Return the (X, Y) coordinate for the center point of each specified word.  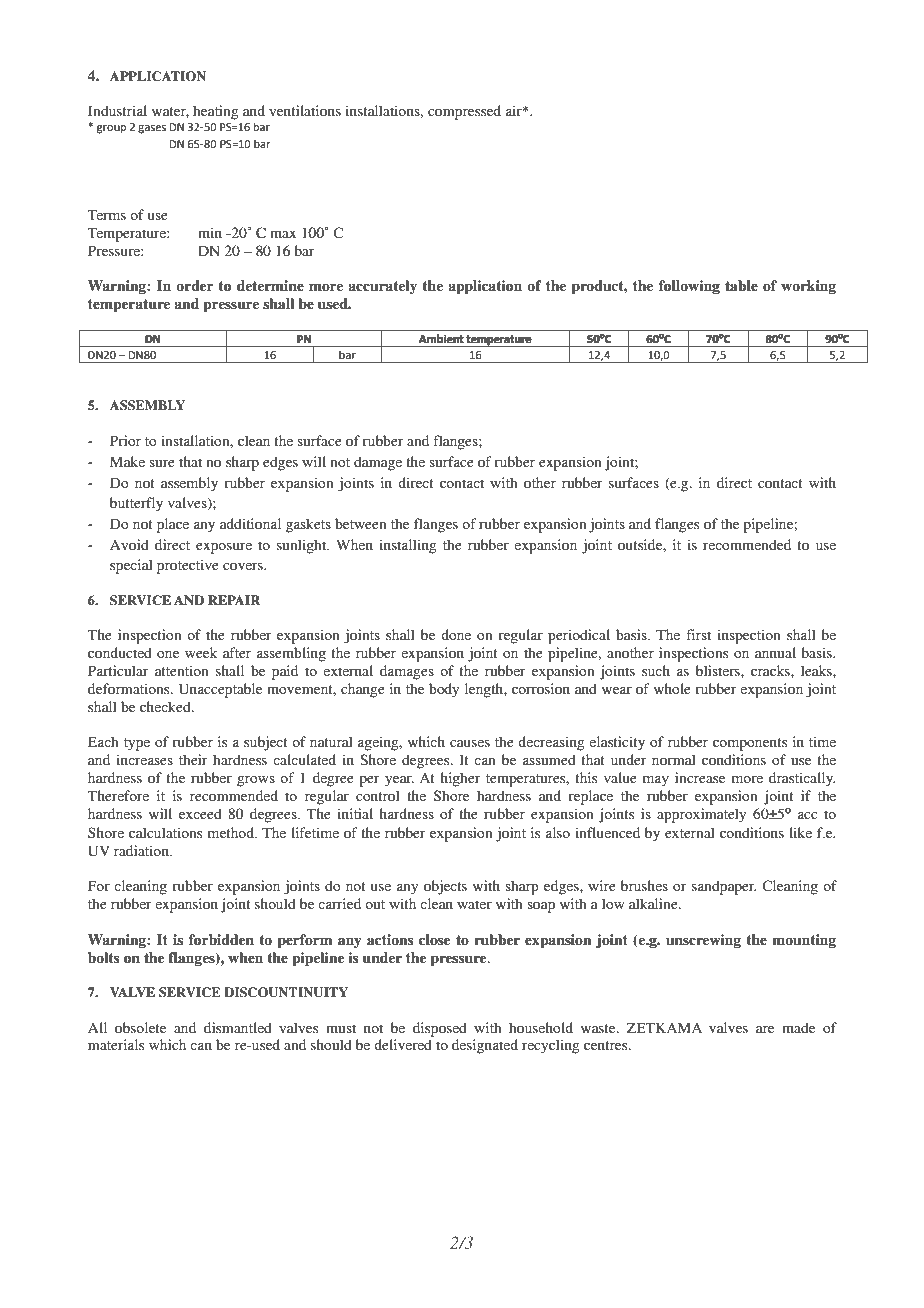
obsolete (140, 1027)
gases (152, 129)
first (698, 634)
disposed (440, 1029)
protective (188, 566)
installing (408, 546)
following (689, 287)
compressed (464, 112)
